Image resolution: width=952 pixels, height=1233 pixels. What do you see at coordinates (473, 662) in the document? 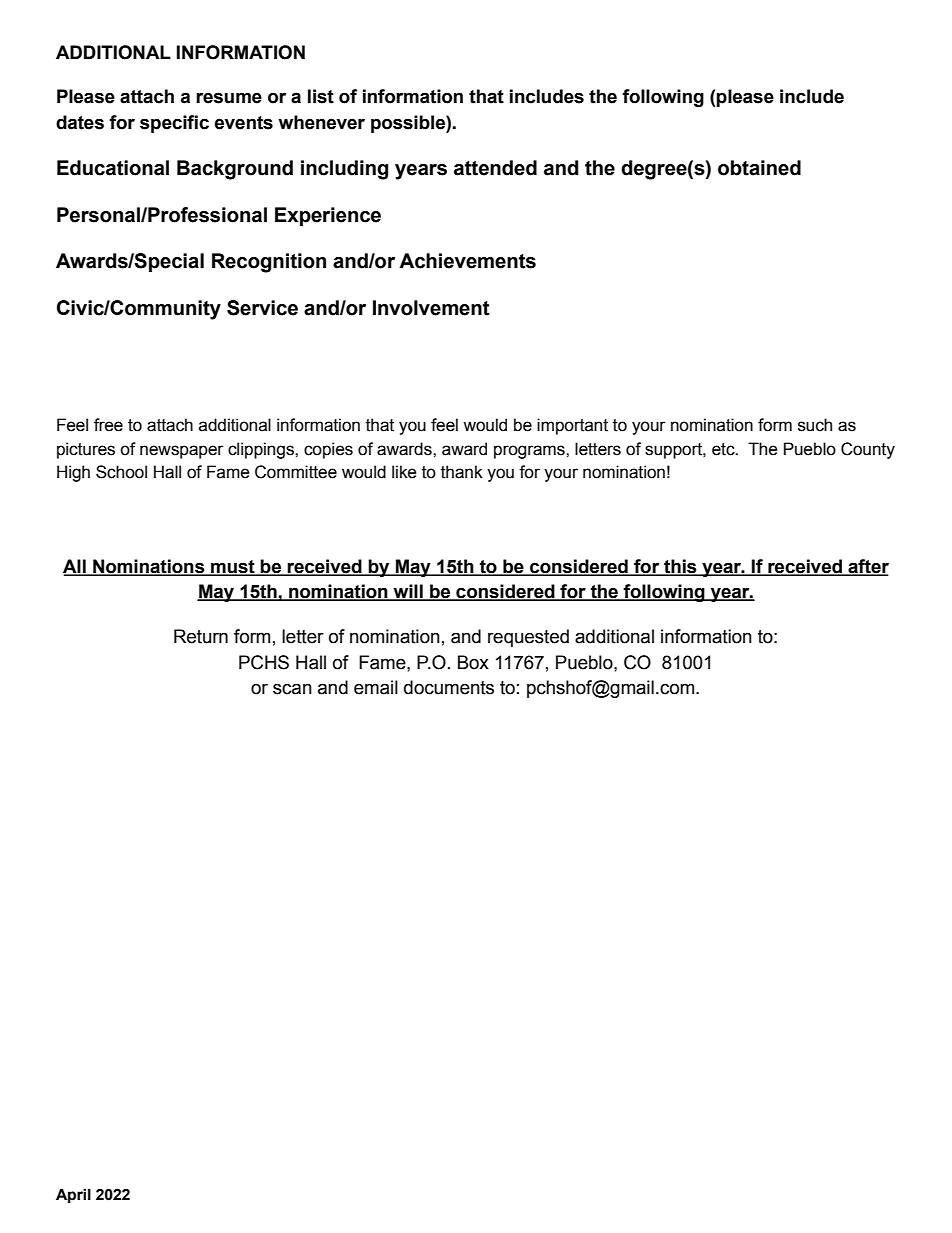
I see `Box` at bounding box center [473, 662].
